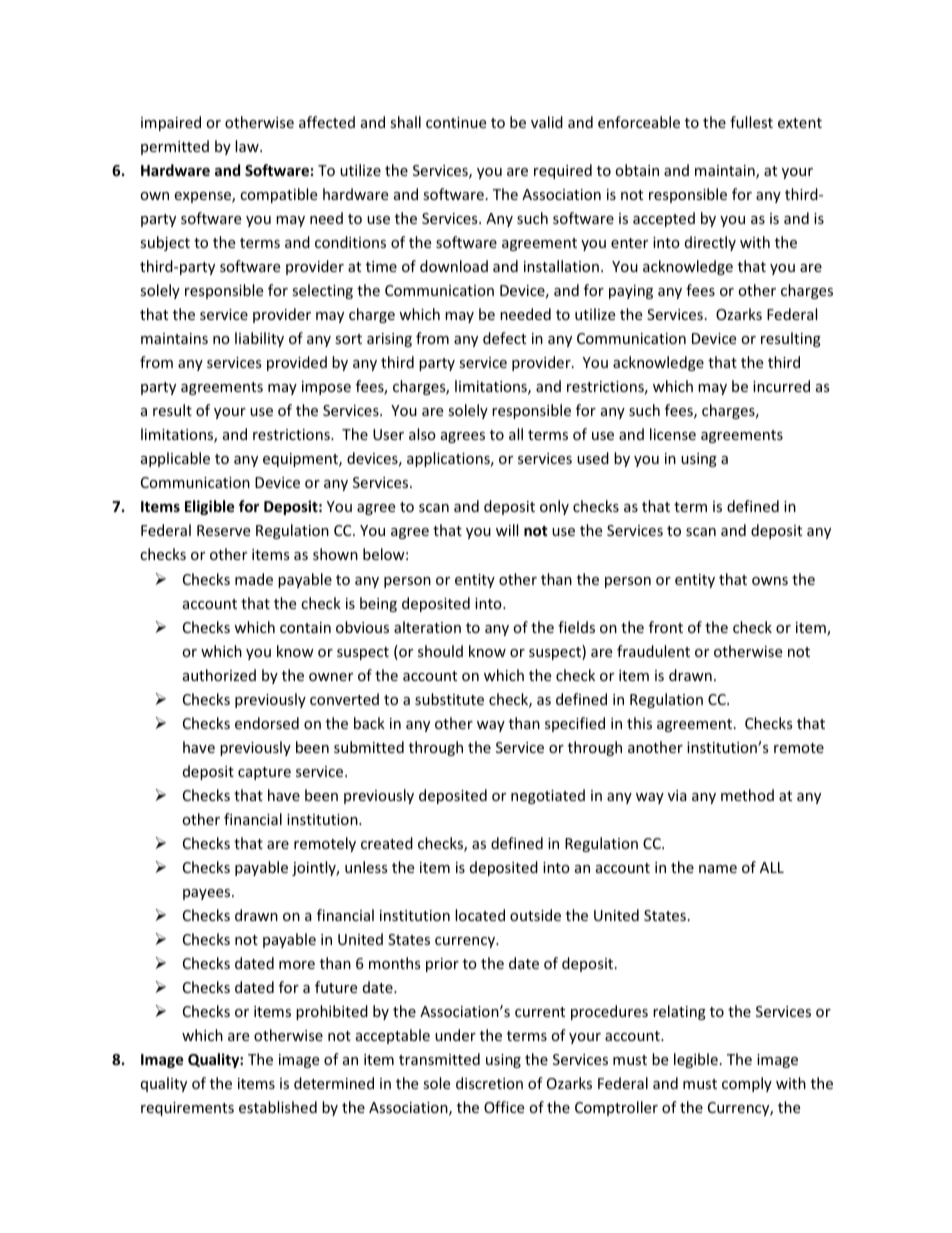  What do you see at coordinates (751, 122) in the screenshot?
I see `fullest` at bounding box center [751, 122].
